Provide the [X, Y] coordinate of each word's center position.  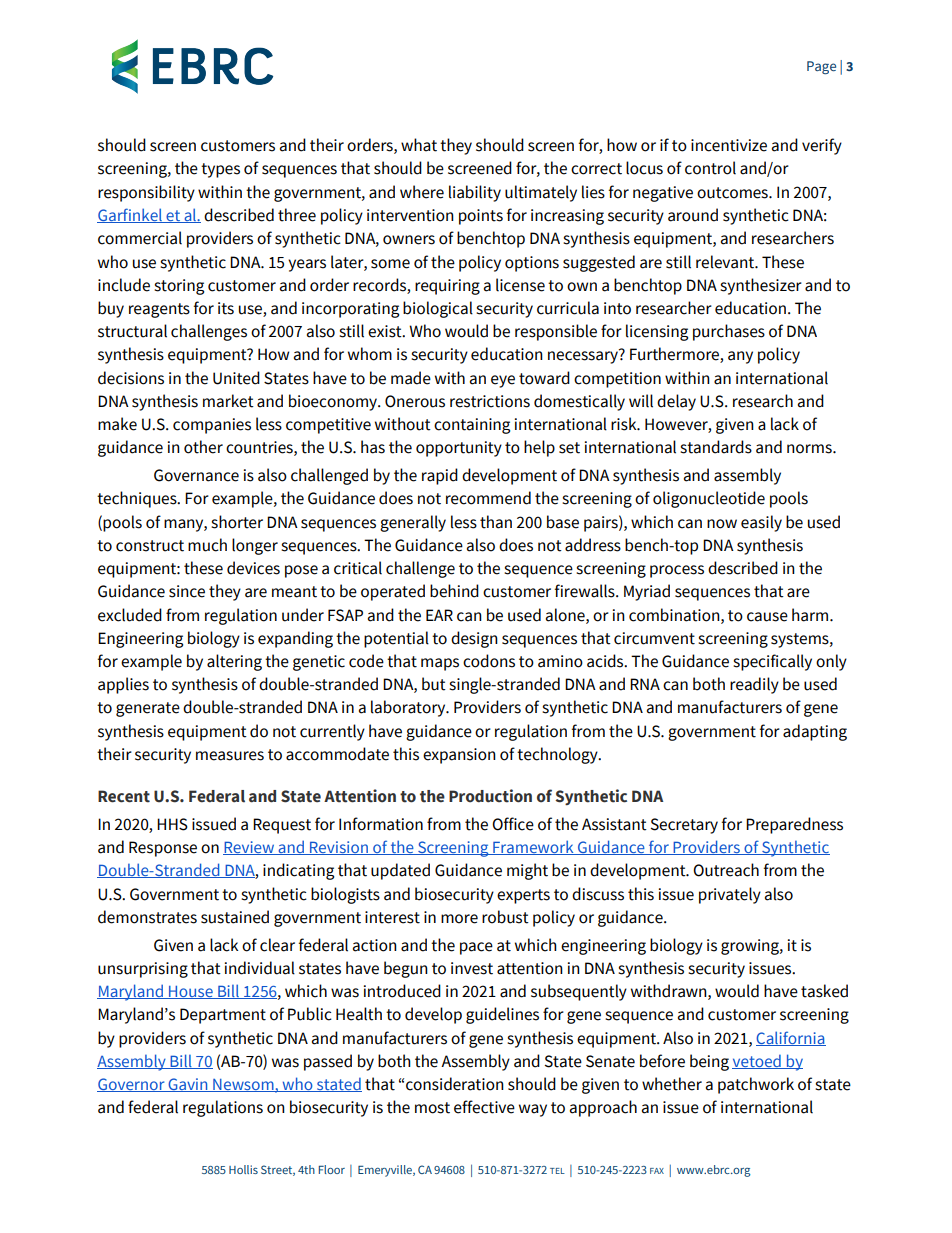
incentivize [729, 145]
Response [163, 849]
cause [767, 617]
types [220, 170]
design [474, 639]
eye [503, 381]
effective [484, 1107]
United [236, 378]
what [419, 145]
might [527, 871]
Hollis [243, 1169]
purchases [729, 332]
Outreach [726, 870]
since [187, 591]
